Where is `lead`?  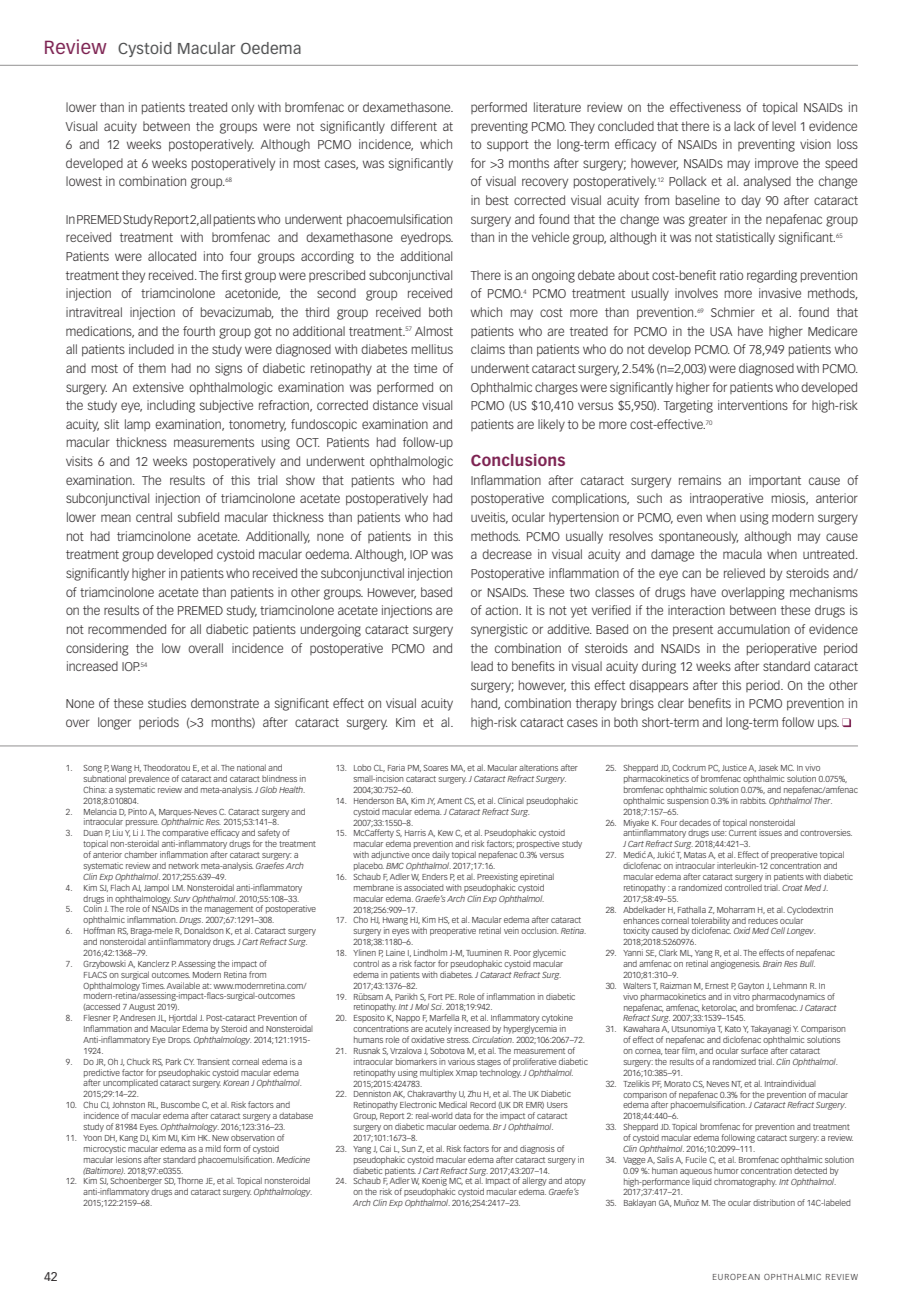 lead is located at coordinates (482, 666).
